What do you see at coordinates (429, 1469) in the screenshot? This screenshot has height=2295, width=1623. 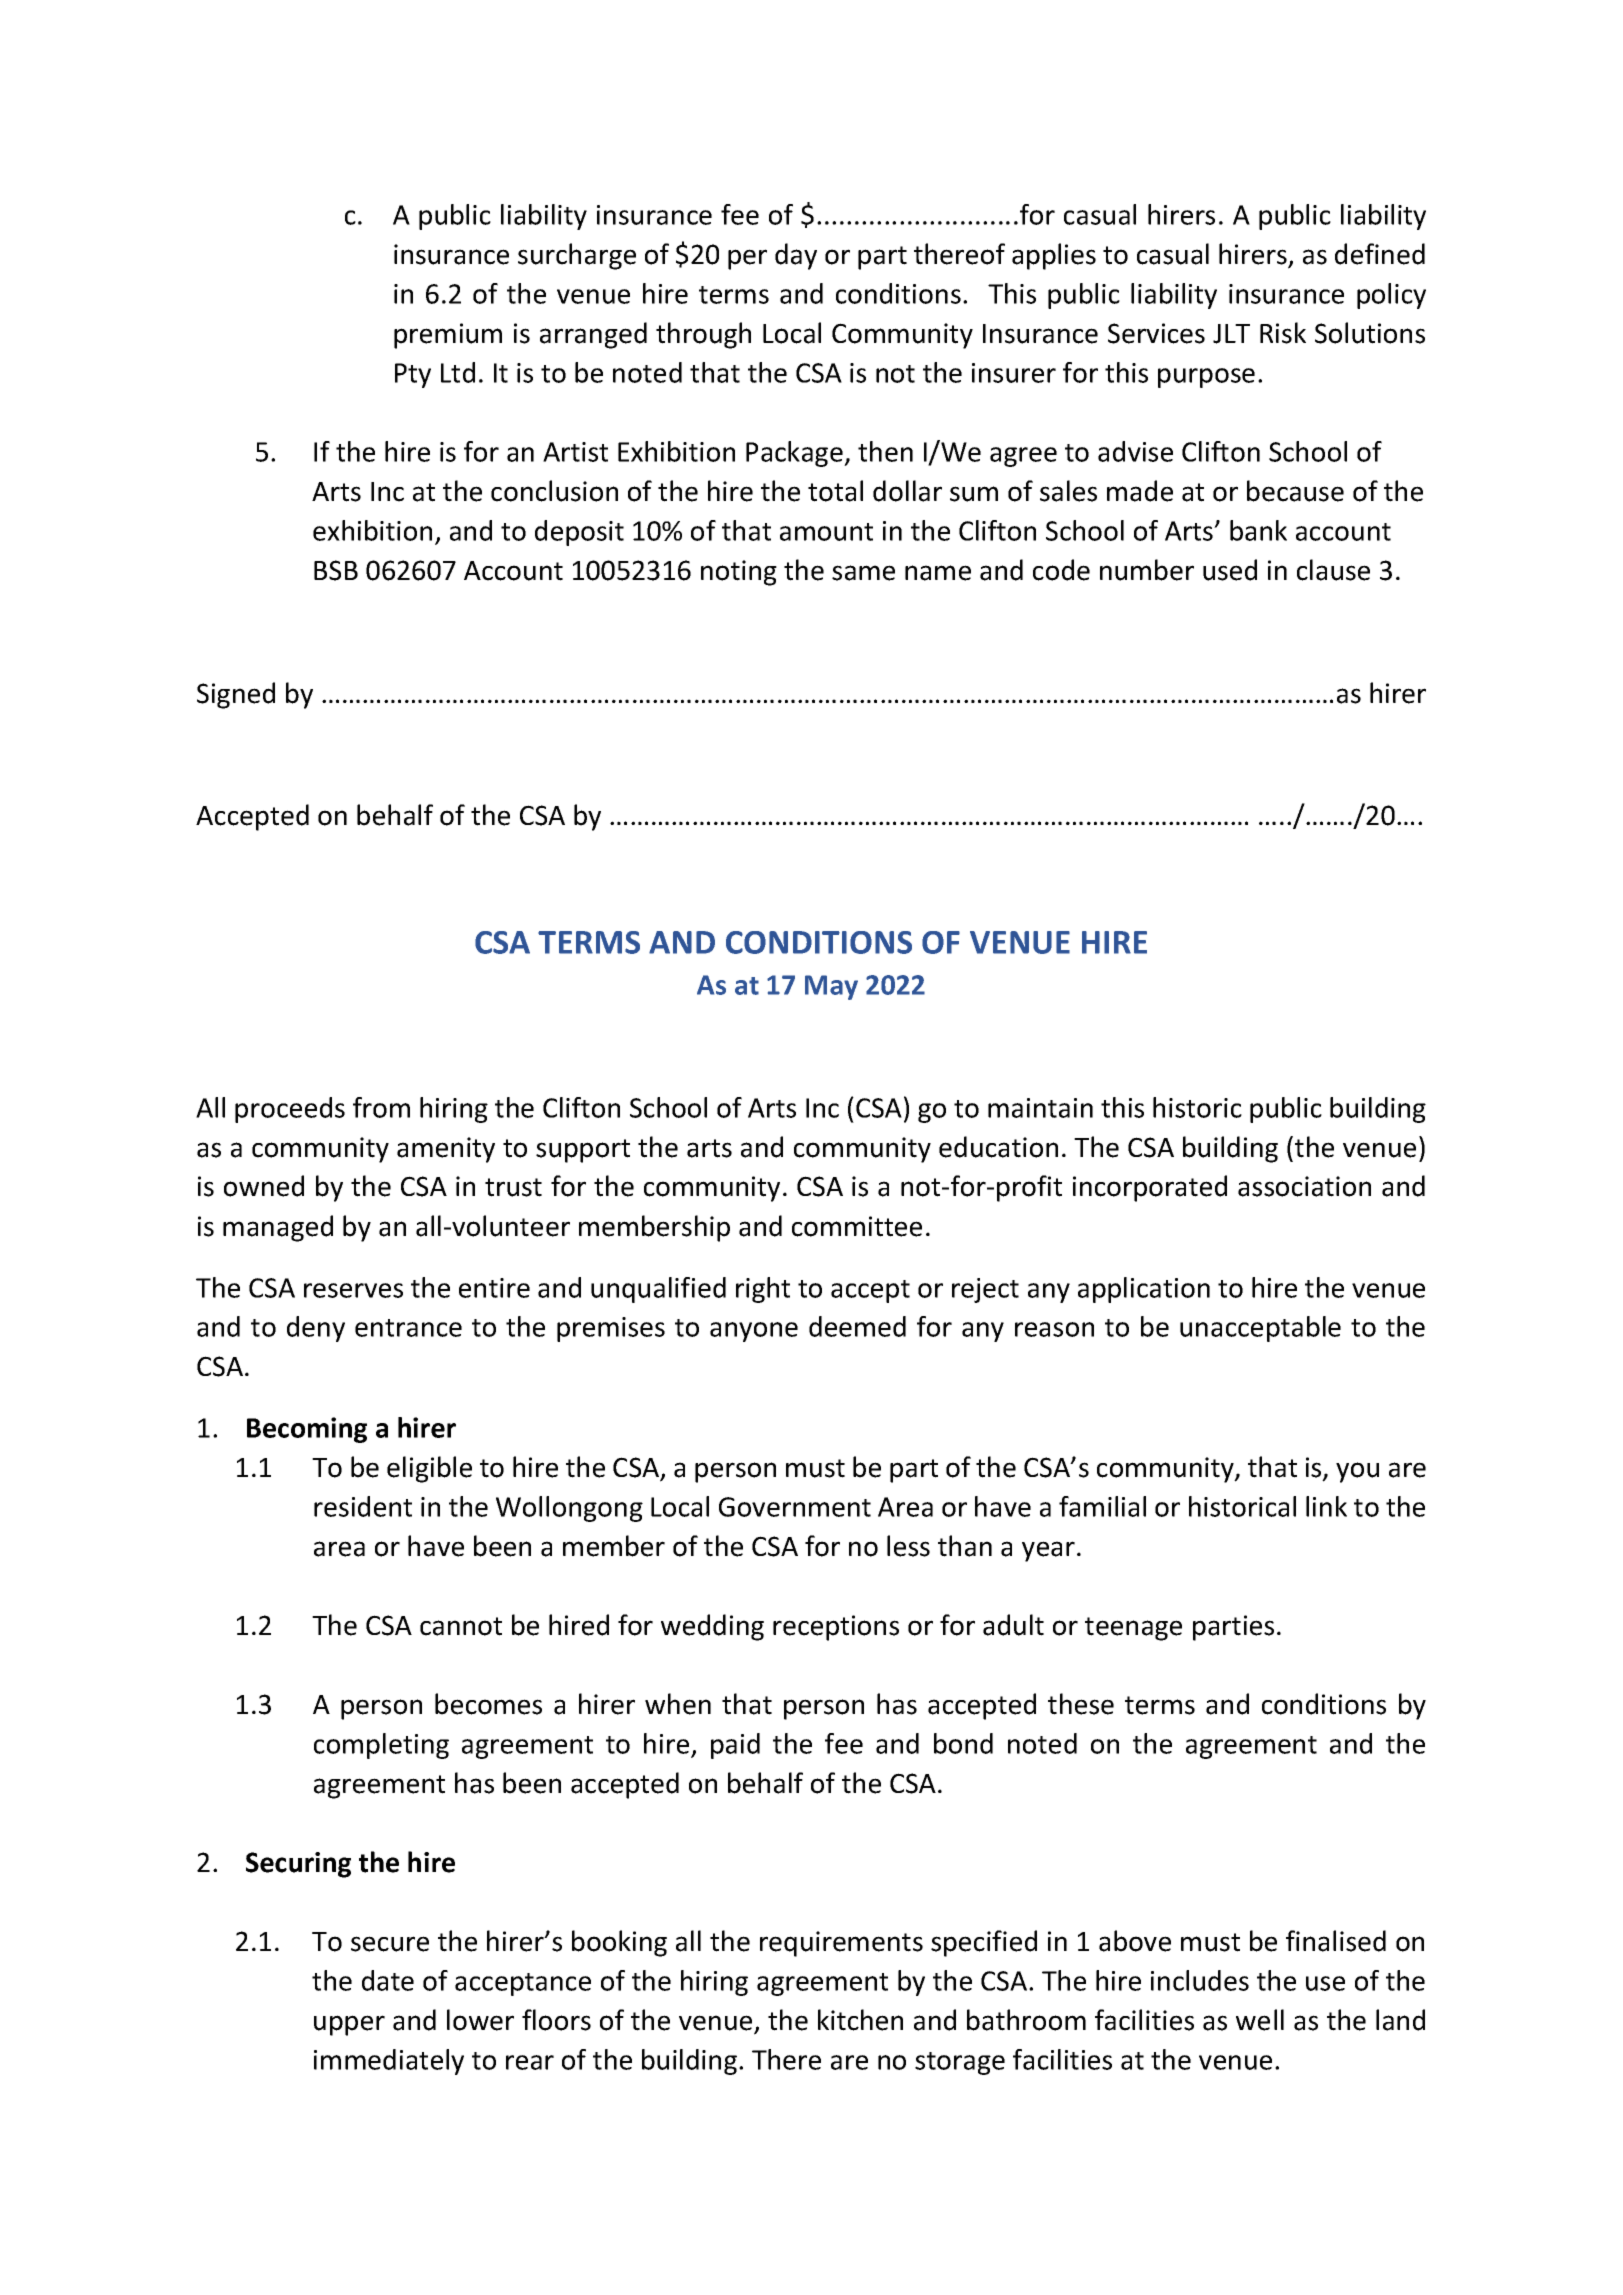 I see `eligible` at bounding box center [429, 1469].
